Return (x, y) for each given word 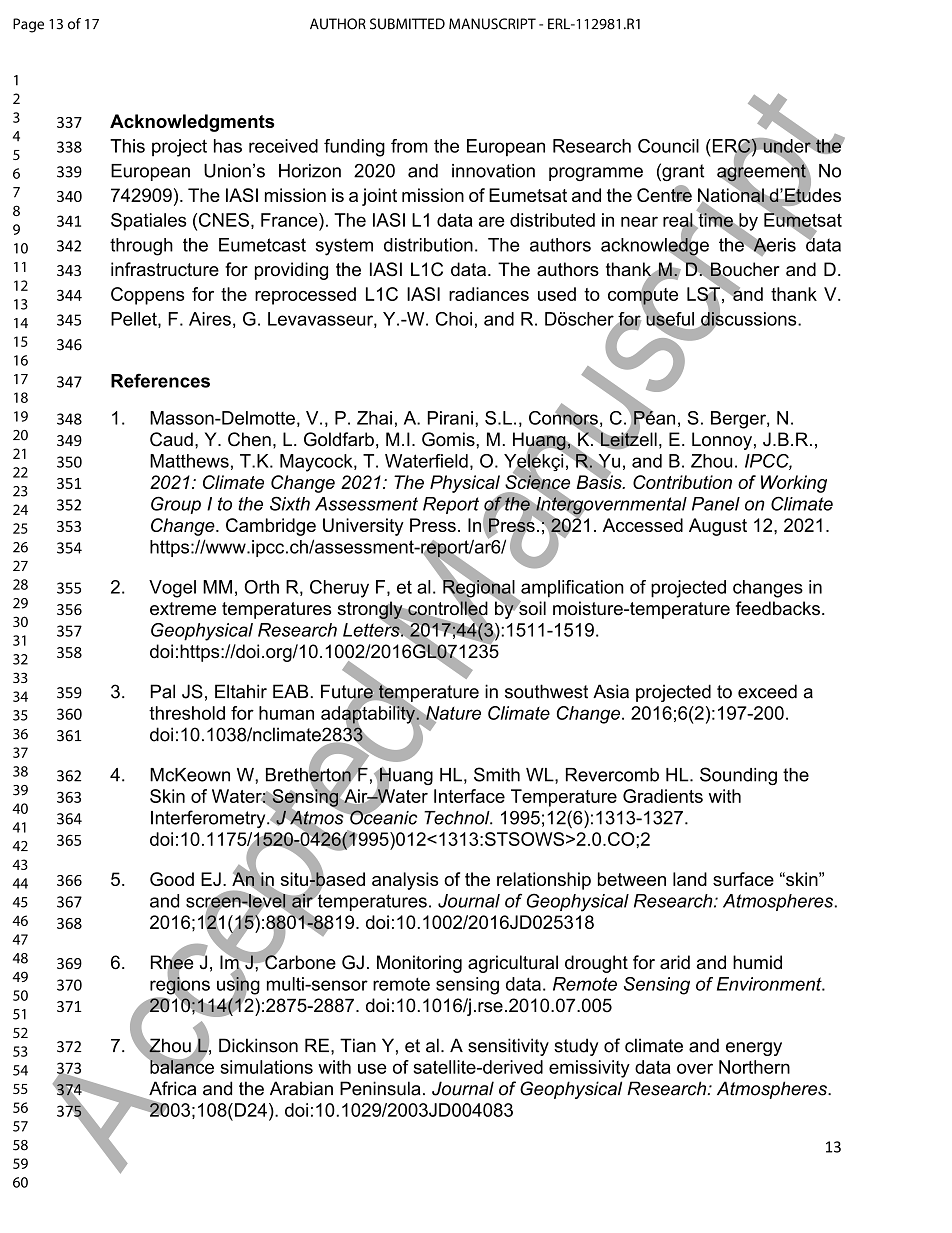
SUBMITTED (407, 24)
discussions (749, 319)
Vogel (172, 589)
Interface (469, 796)
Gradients (663, 796)
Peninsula (380, 1088)
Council (668, 146)
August (718, 527)
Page (28, 25)
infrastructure (165, 269)
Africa (172, 1088)
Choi (454, 319)
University (363, 527)
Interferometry (209, 819)
